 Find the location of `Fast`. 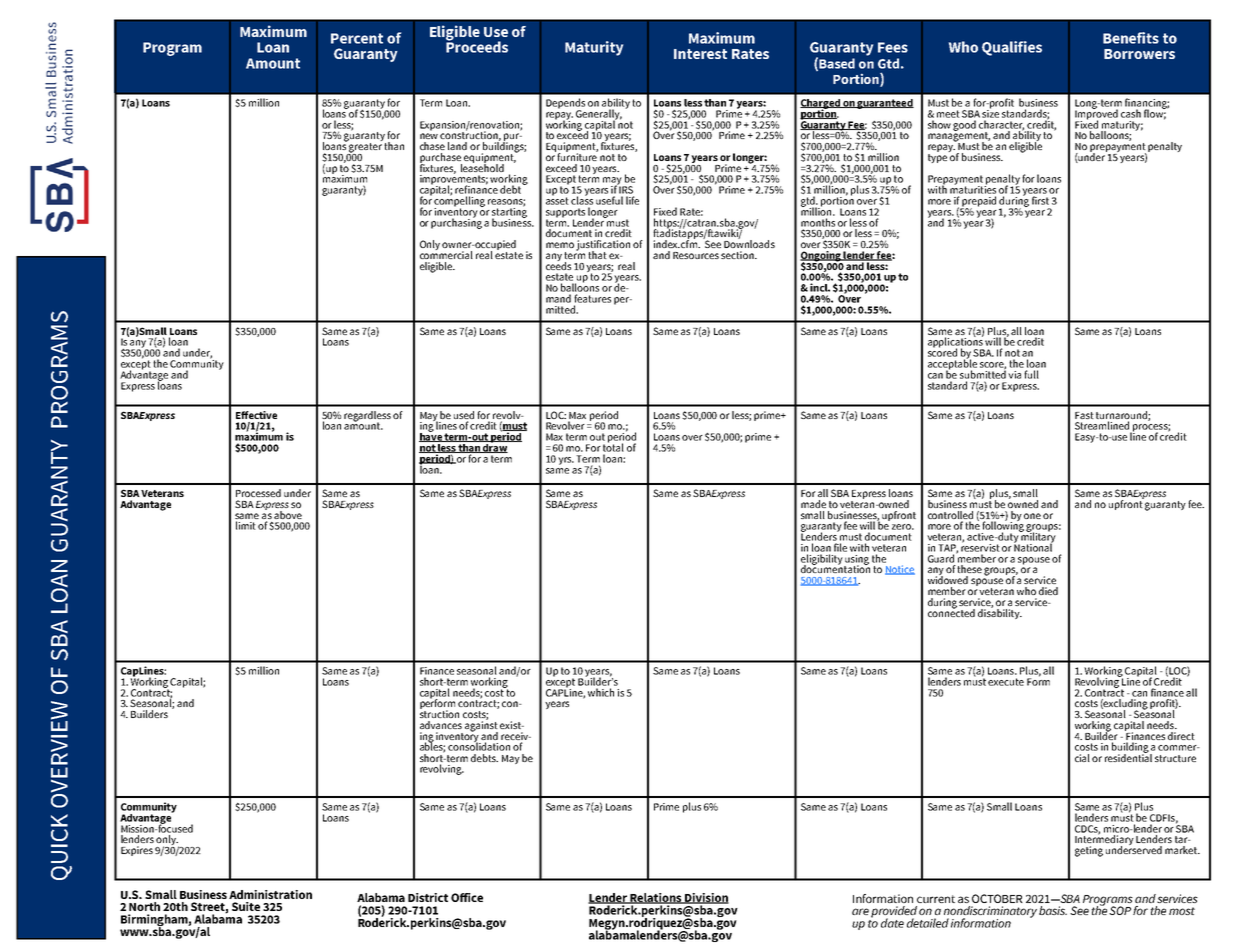

Fast is located at coordinates (1084, 415).
